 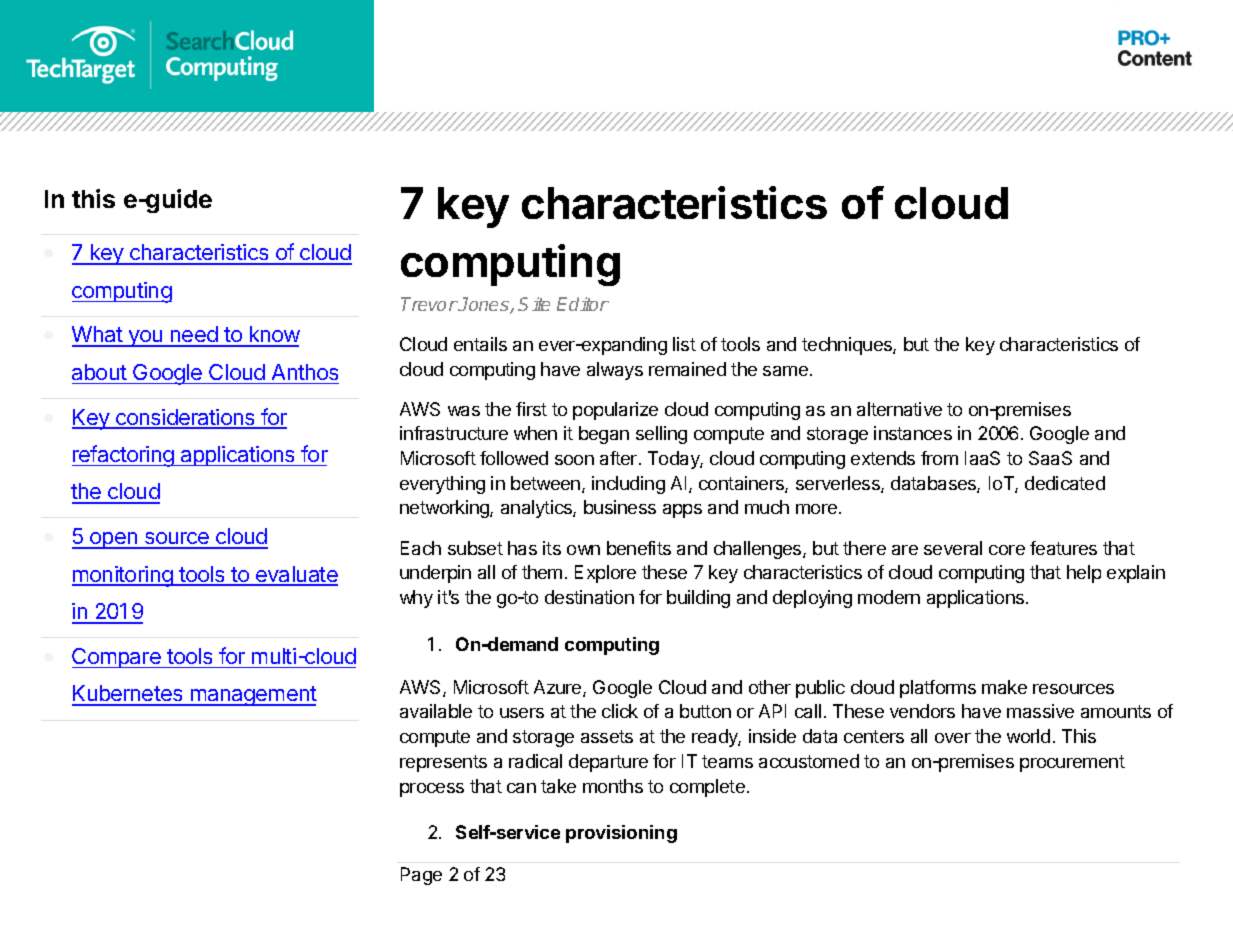 What do you see at coordinates (583, 304) in the page?
I see `Editor` at bounding box center [583, 304].
